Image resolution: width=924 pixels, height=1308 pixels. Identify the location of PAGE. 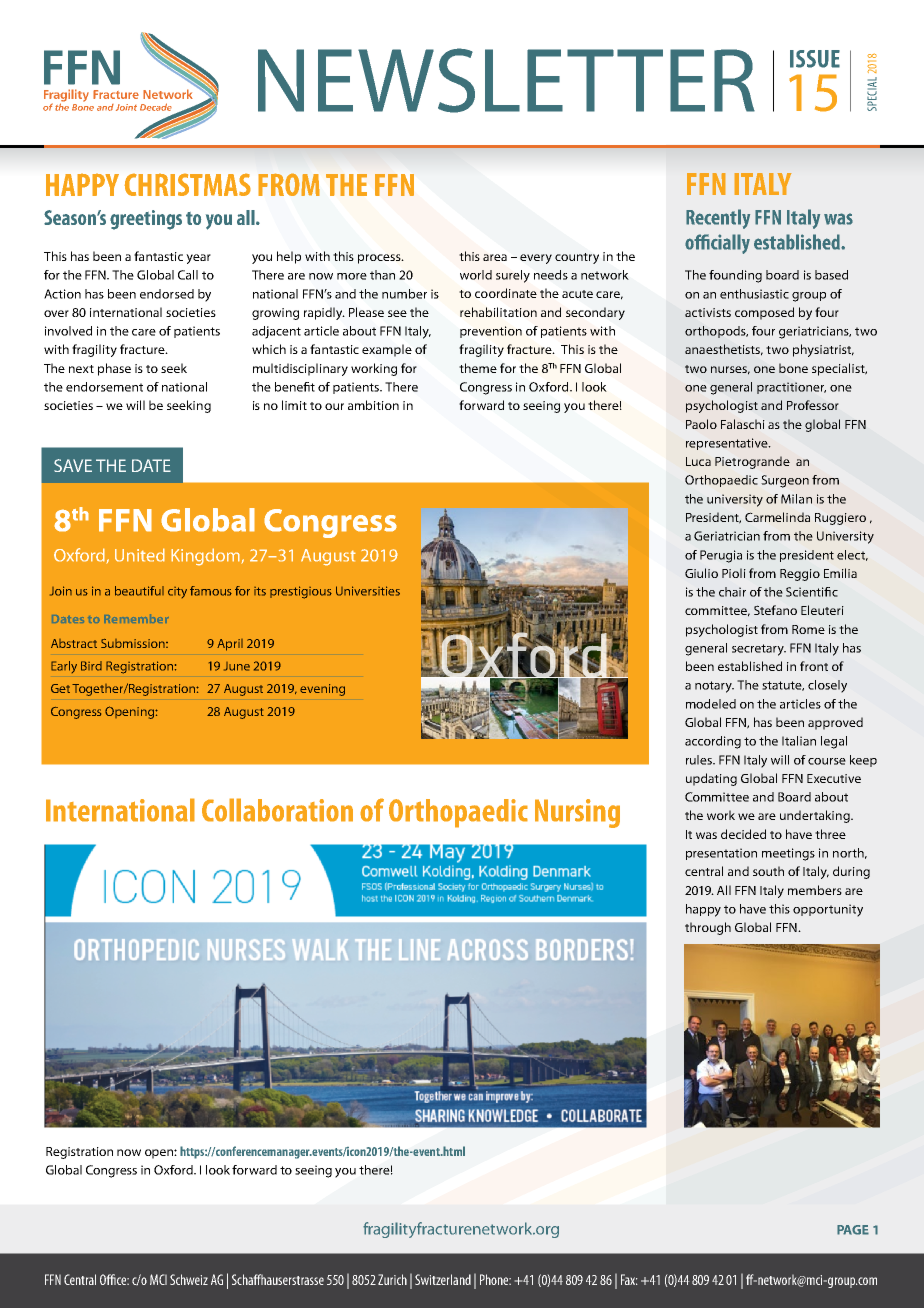
(853, 1230).
